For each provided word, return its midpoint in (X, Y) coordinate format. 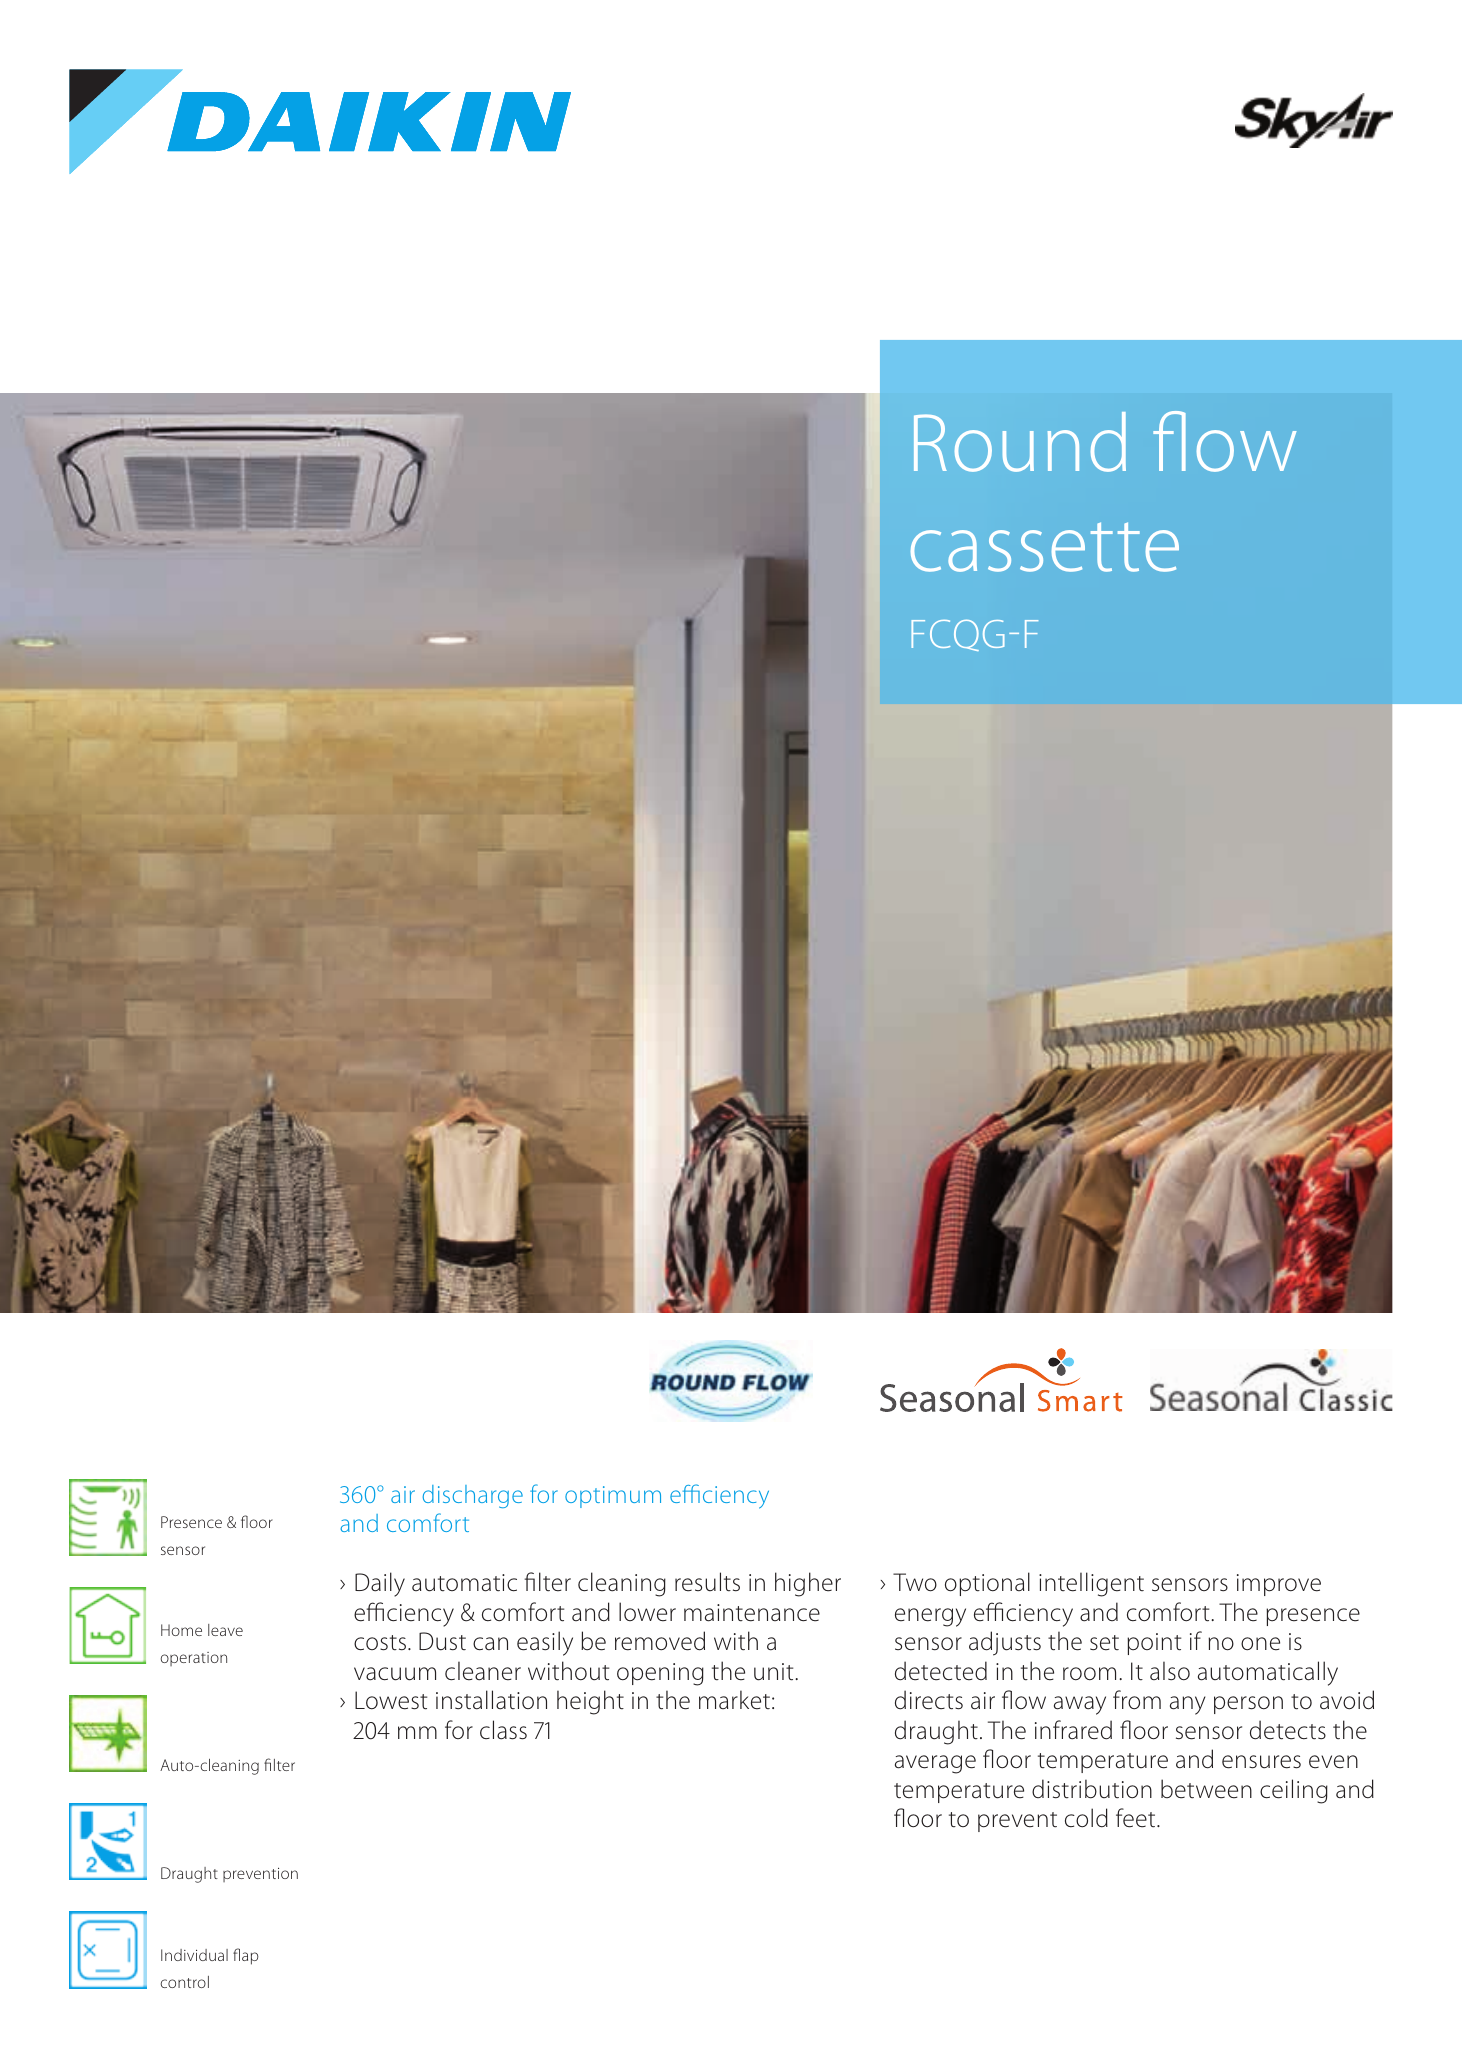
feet (1137, 1818)
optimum (613, 1497)
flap (246, 1956)
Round (1020, 442)
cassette (1045, 547)
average (935, 1764)
